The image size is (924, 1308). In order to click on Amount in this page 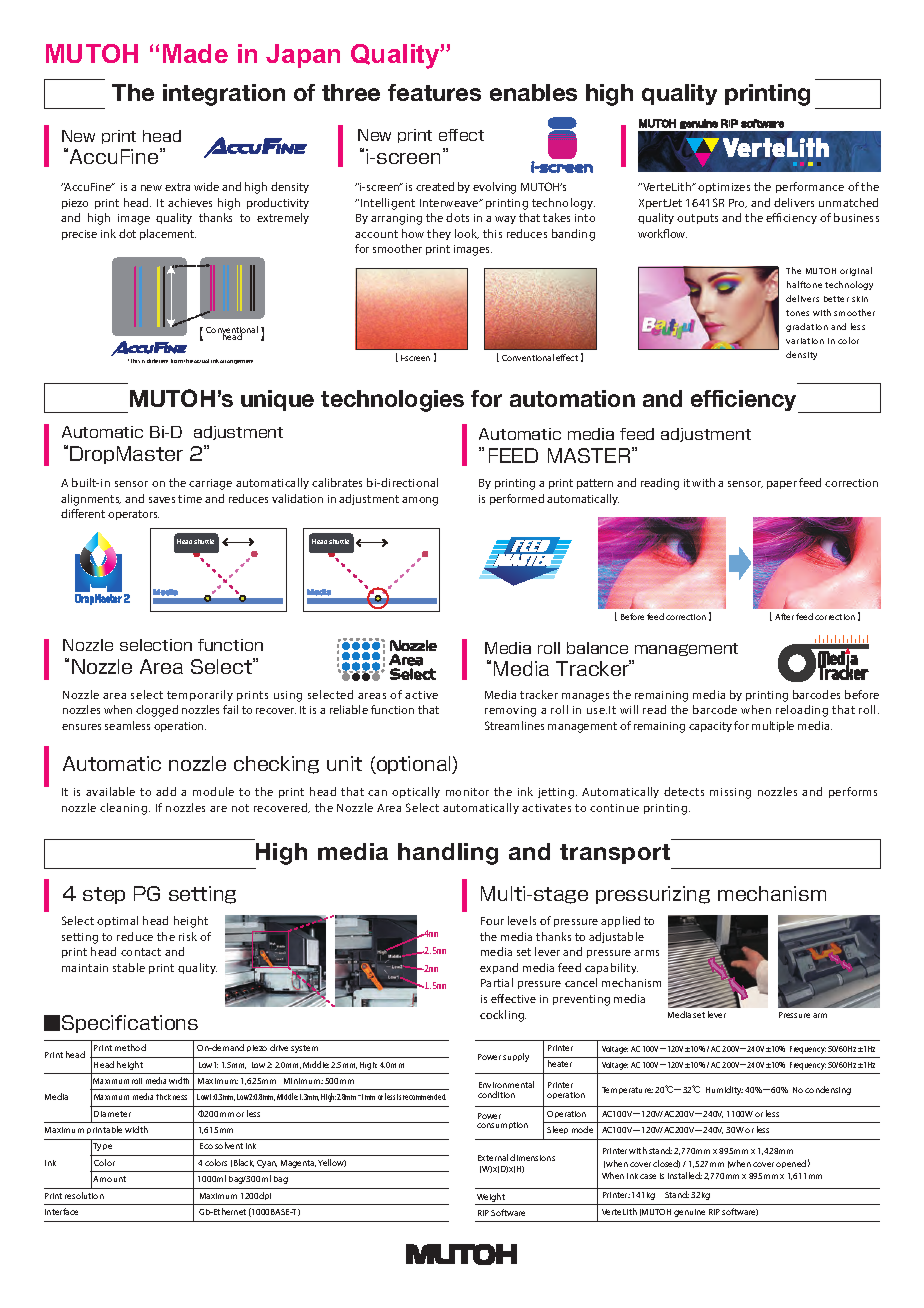, I will do `click(109, 1179)`.
